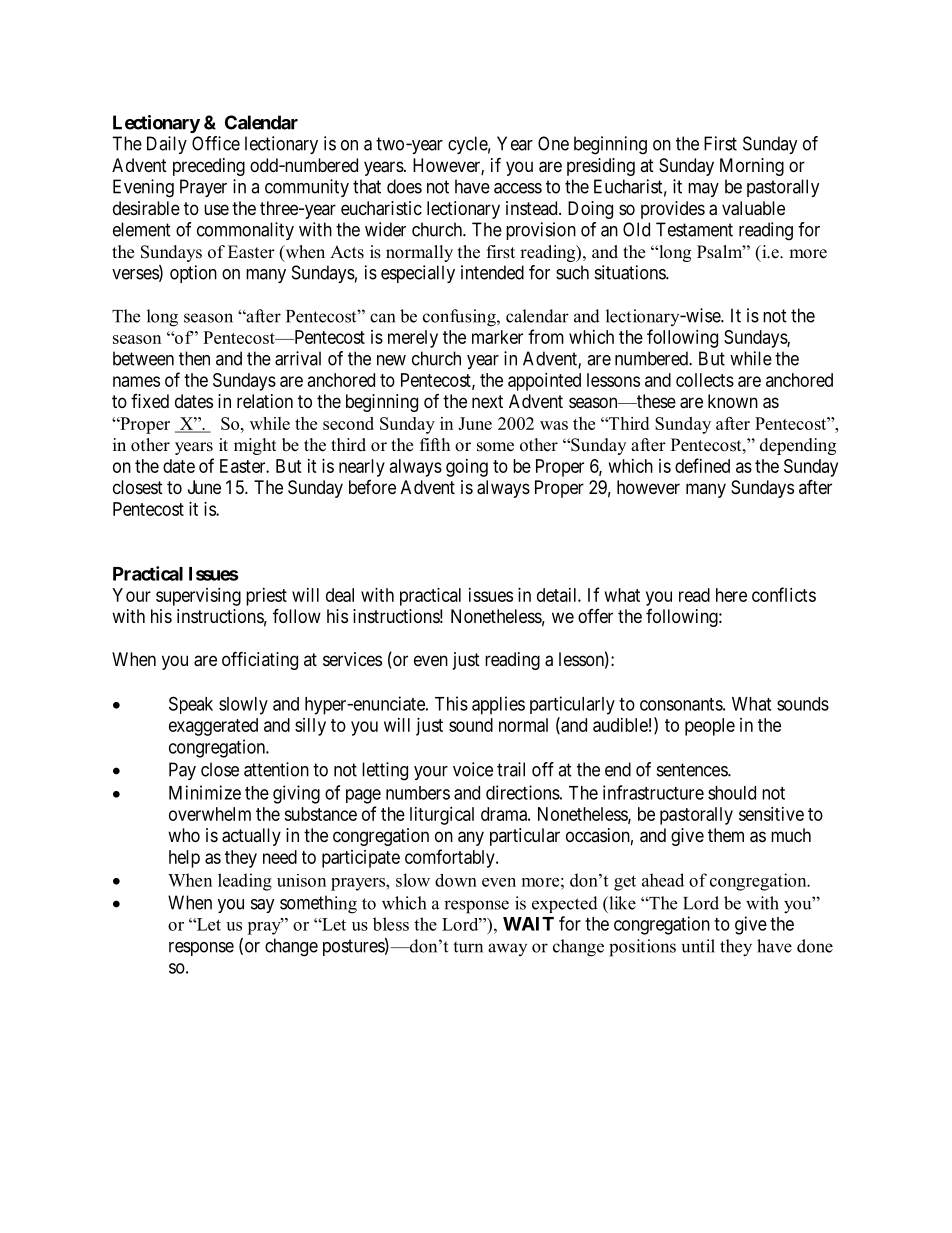 This page has height=1233, width=952. I want to click on offer, so click(595, 616).
